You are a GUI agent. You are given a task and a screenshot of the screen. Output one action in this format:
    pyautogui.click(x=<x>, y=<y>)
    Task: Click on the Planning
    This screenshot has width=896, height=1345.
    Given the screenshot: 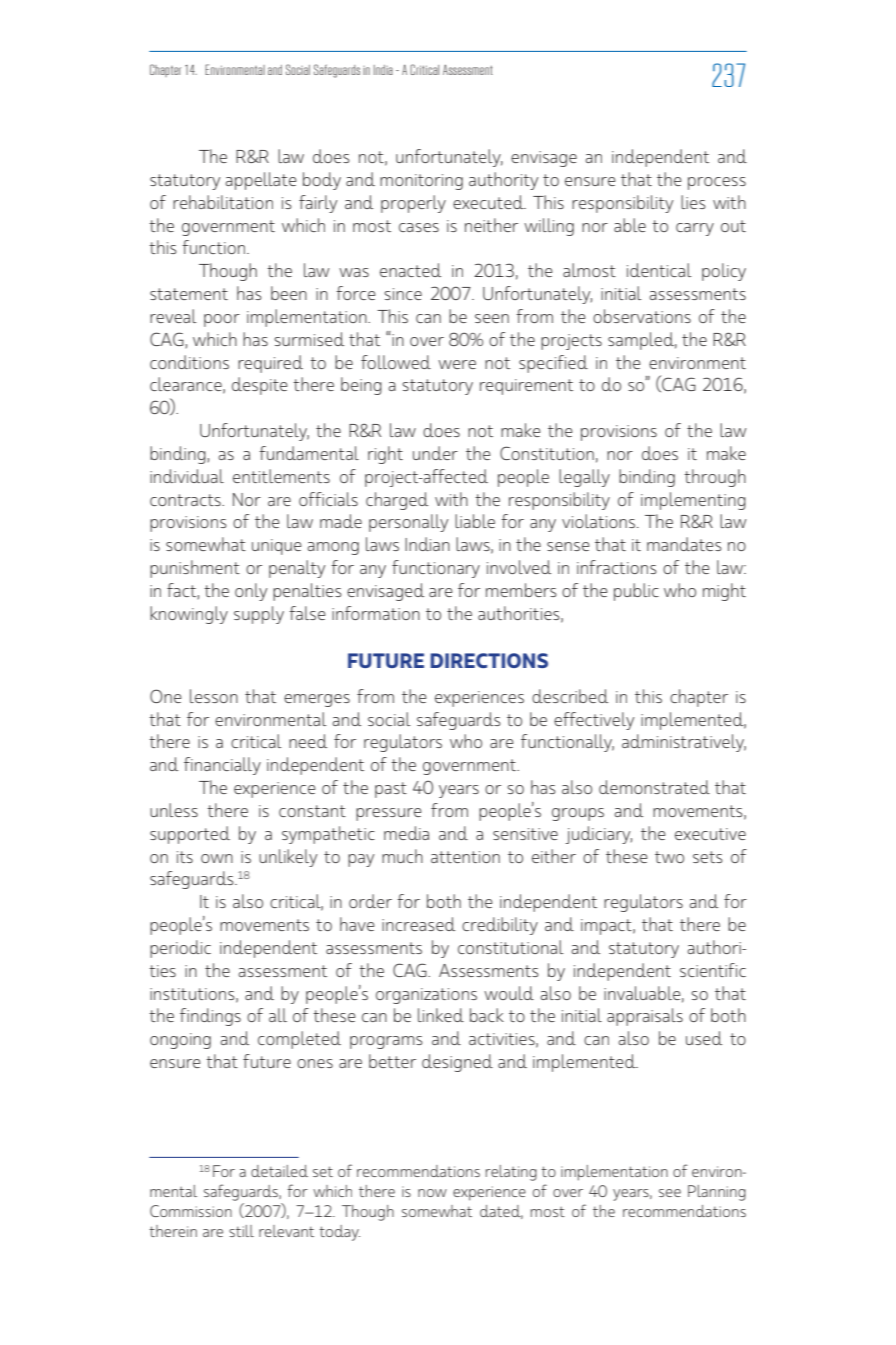 What is the action you would take?
    pyautogui.click(x=717, y=1193)
